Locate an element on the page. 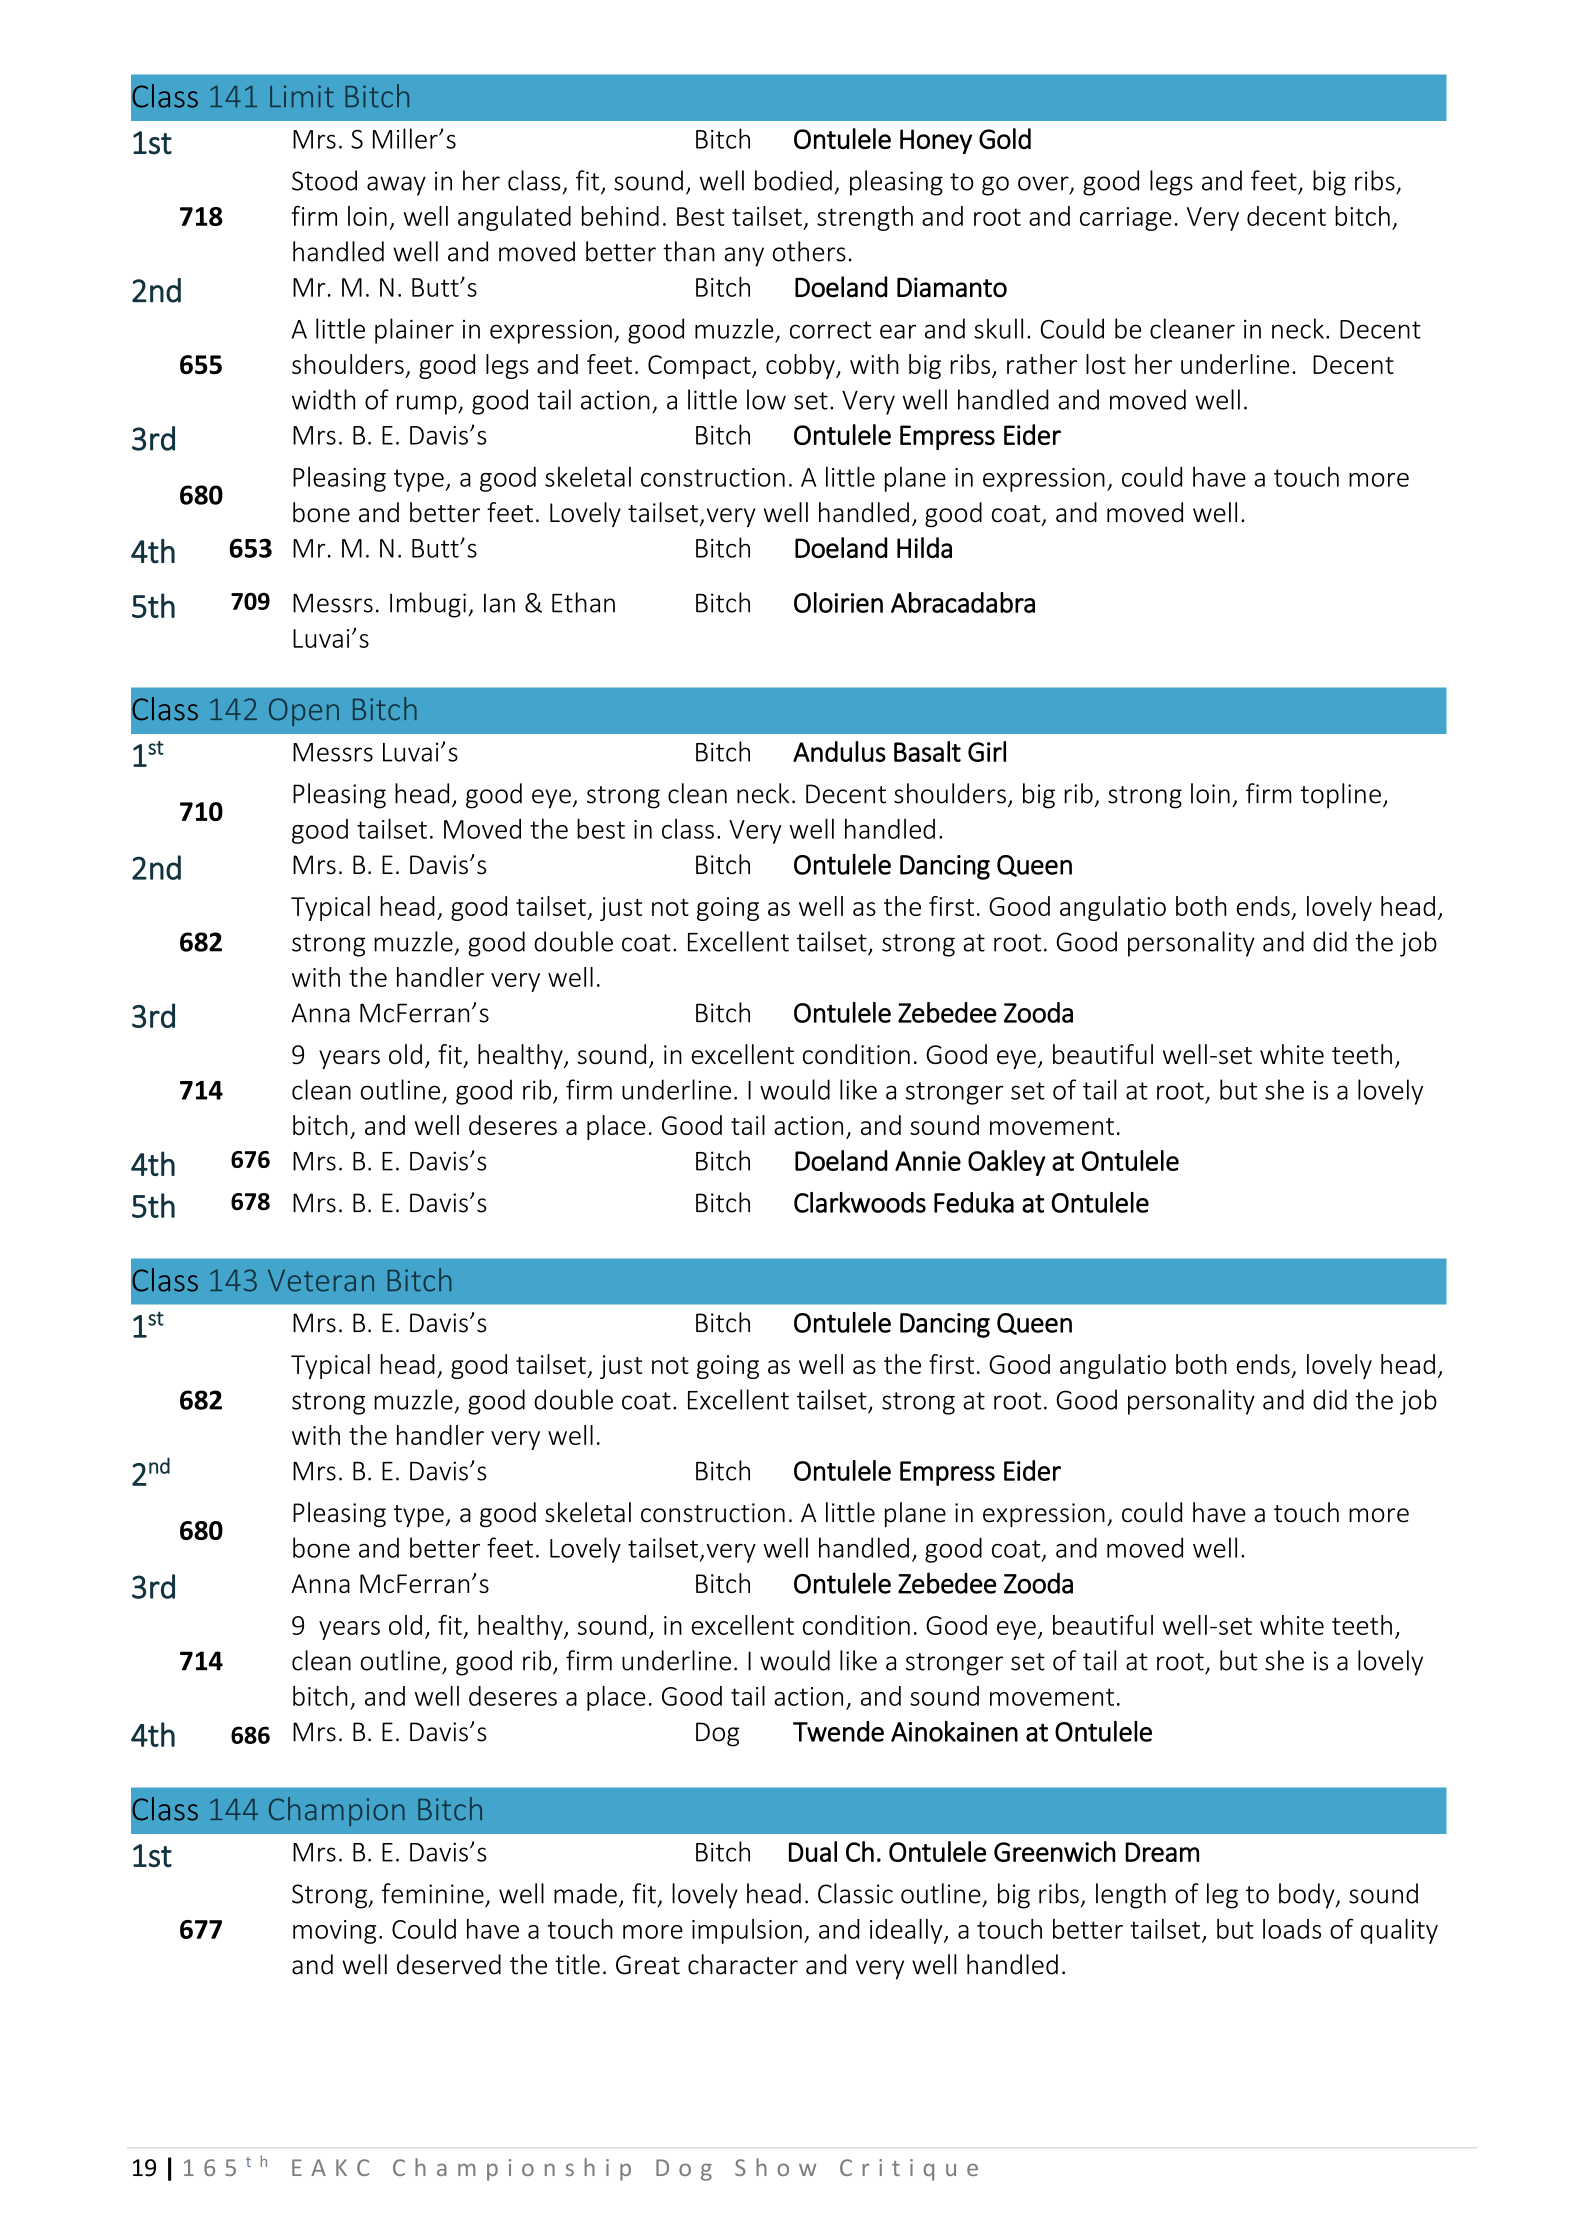  deserved is located at coordinates (449, 1964).
